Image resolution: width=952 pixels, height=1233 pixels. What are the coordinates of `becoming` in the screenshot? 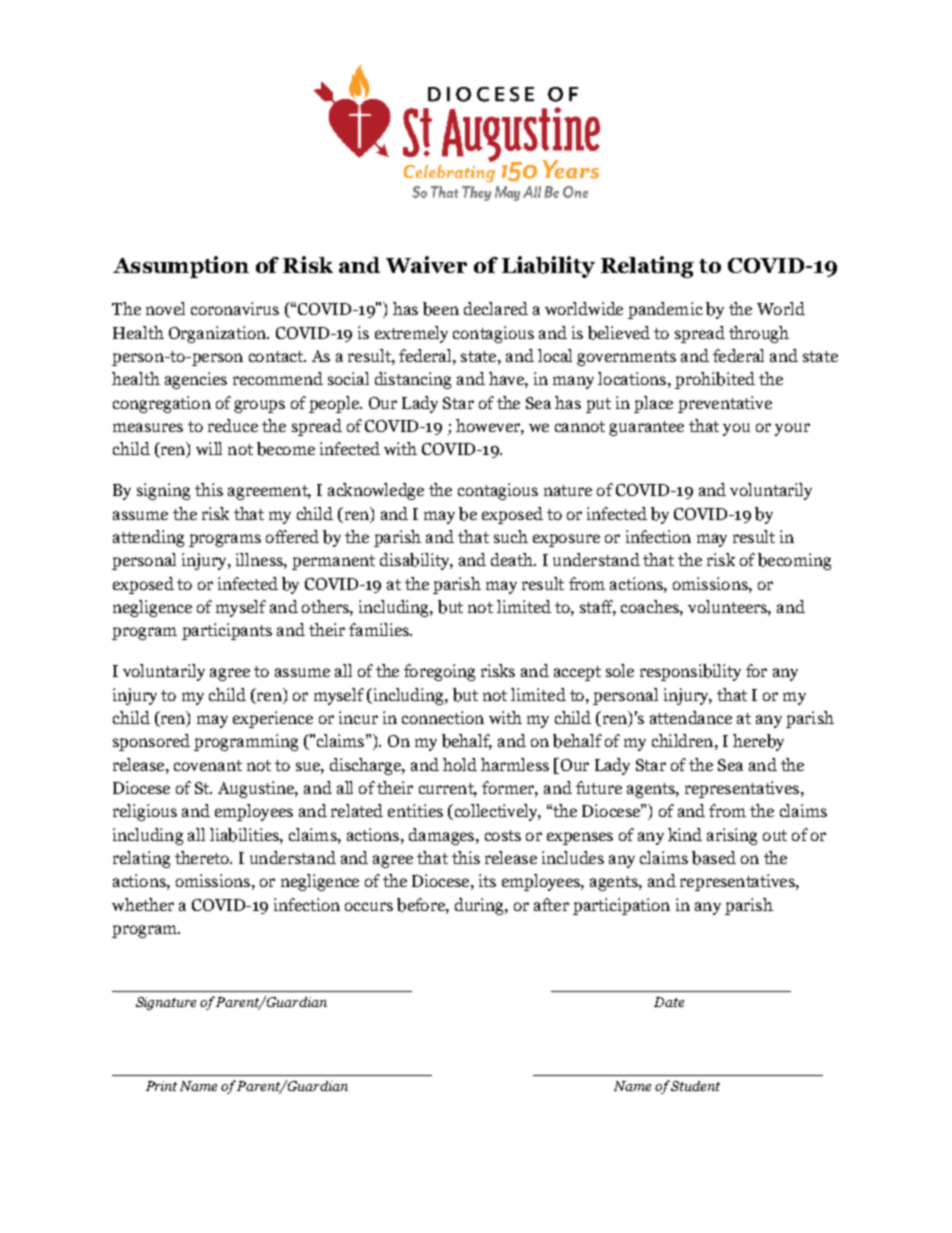 It's located at (794, 561).
